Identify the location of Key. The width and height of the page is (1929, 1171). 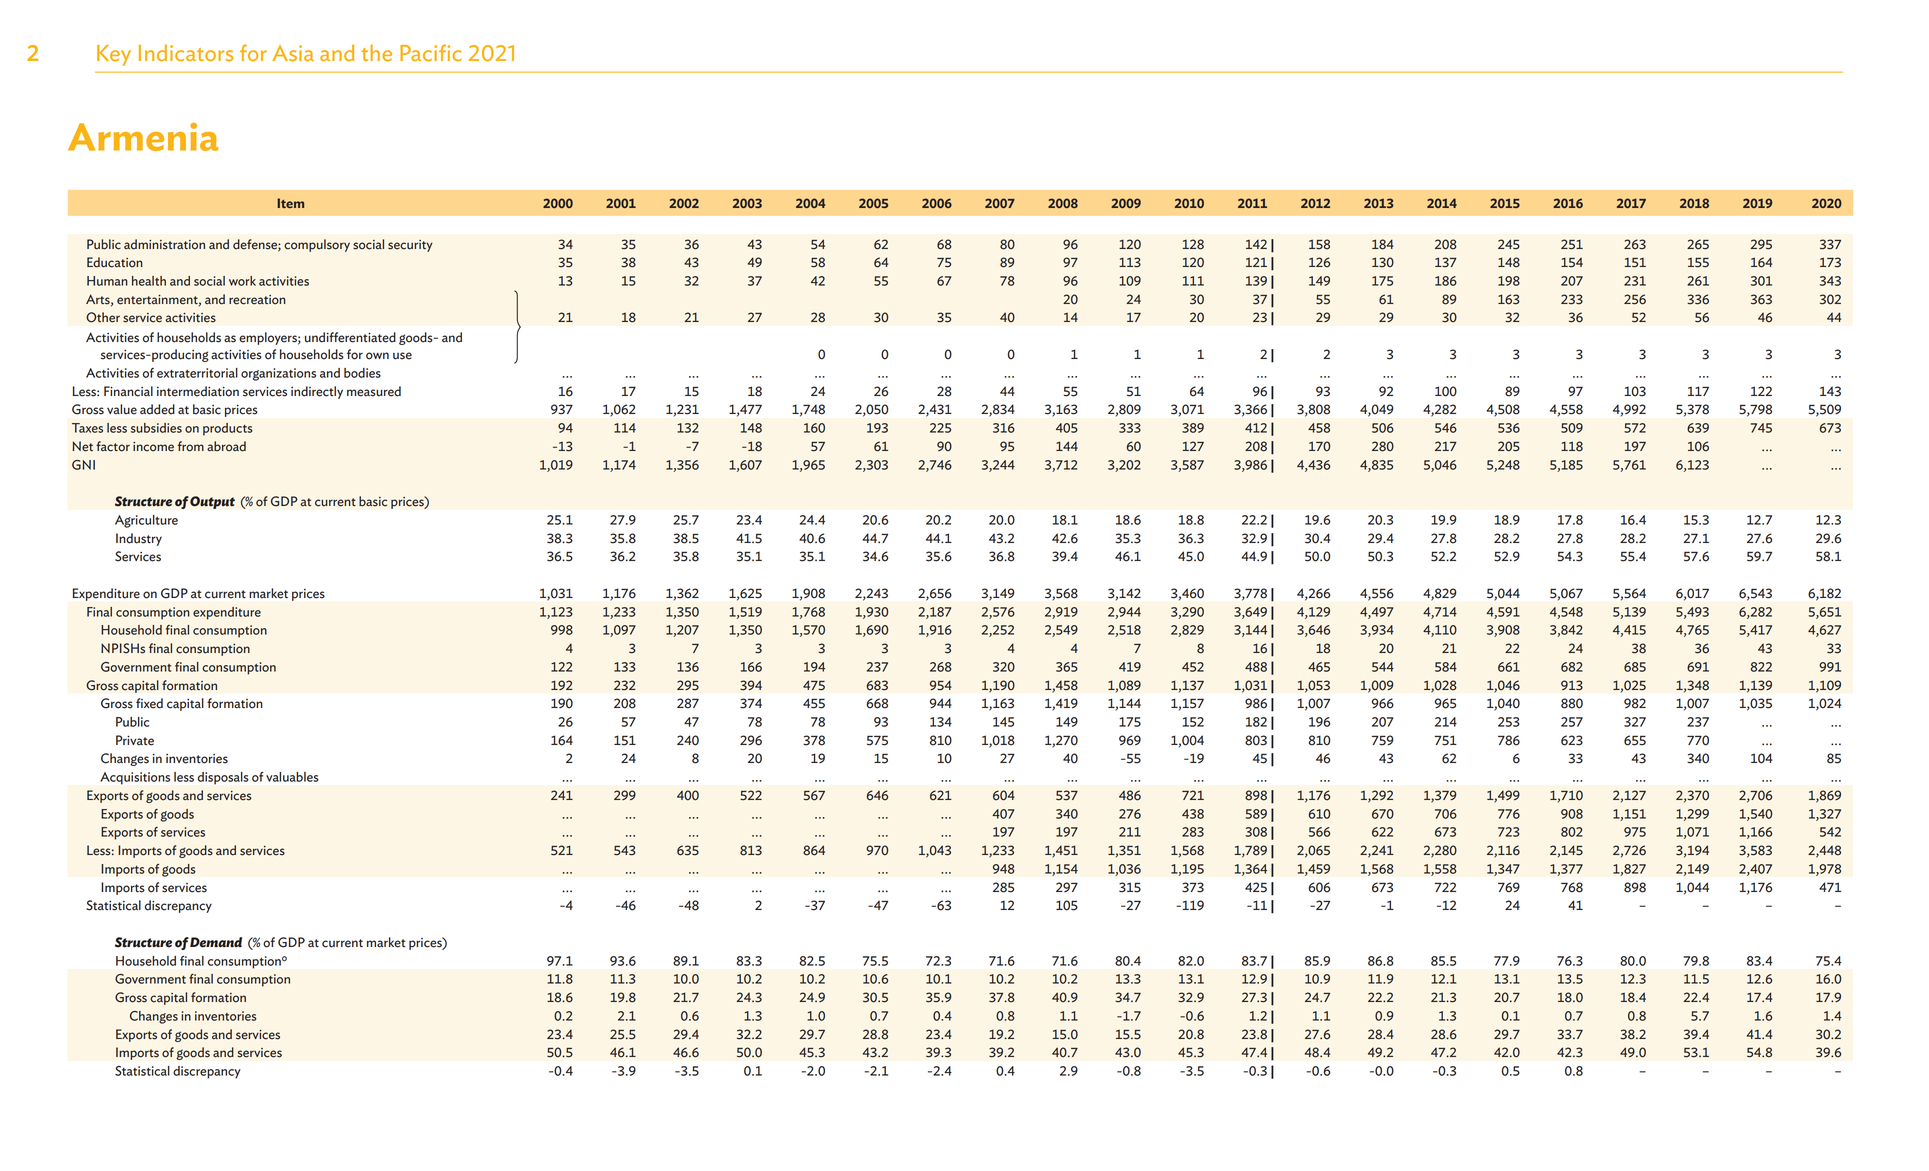
(114, 55).
